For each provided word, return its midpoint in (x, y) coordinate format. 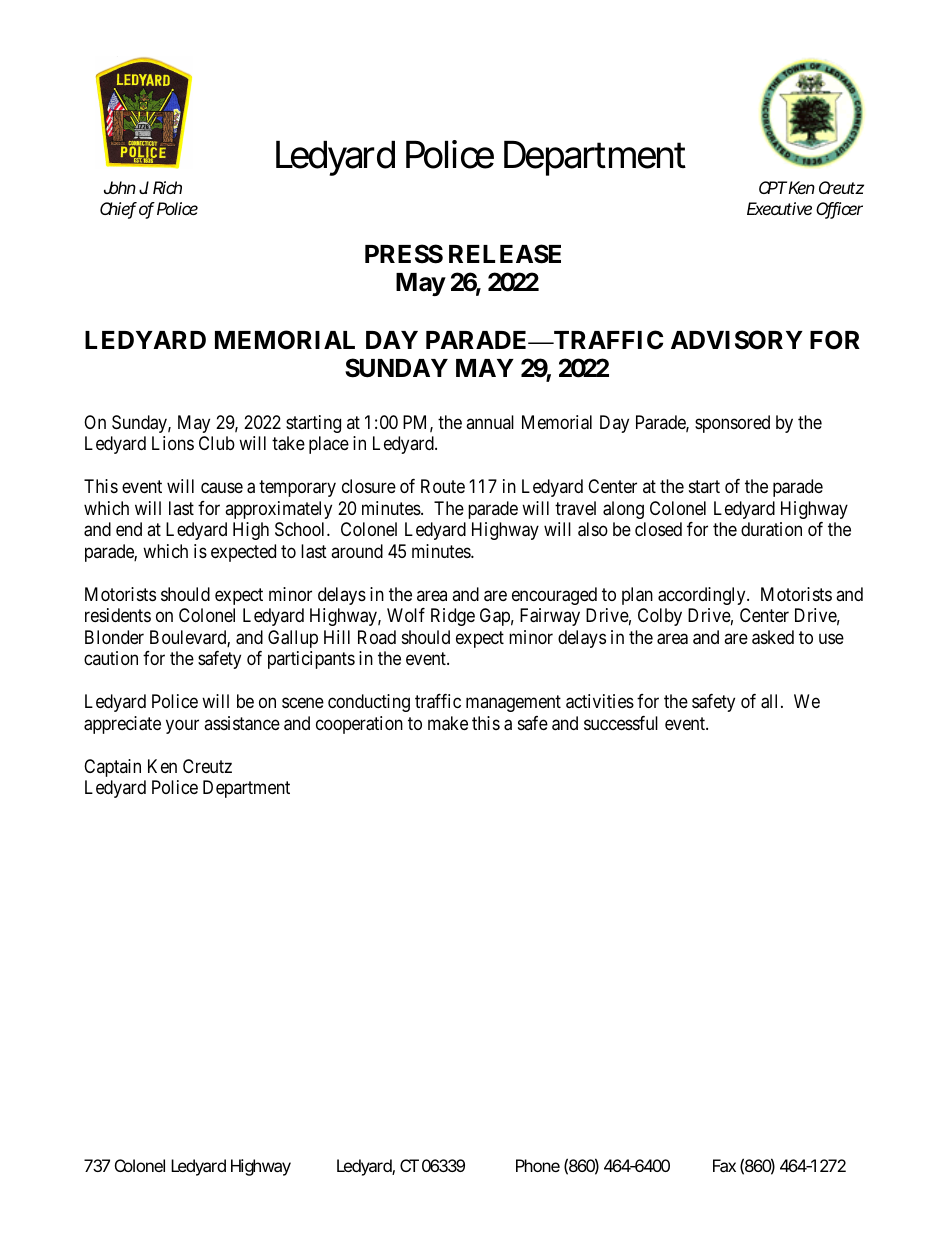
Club (217, 443)
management (513, 703)
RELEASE (505, 254)
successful (621, 723)
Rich (167, 187)
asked (773, 637)
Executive (779, 208)
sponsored (732, 424)
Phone (538, 1165)
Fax (724, 1165)
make (448, 723)
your (182, 726)
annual (490, 422)
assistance (242, 723)
